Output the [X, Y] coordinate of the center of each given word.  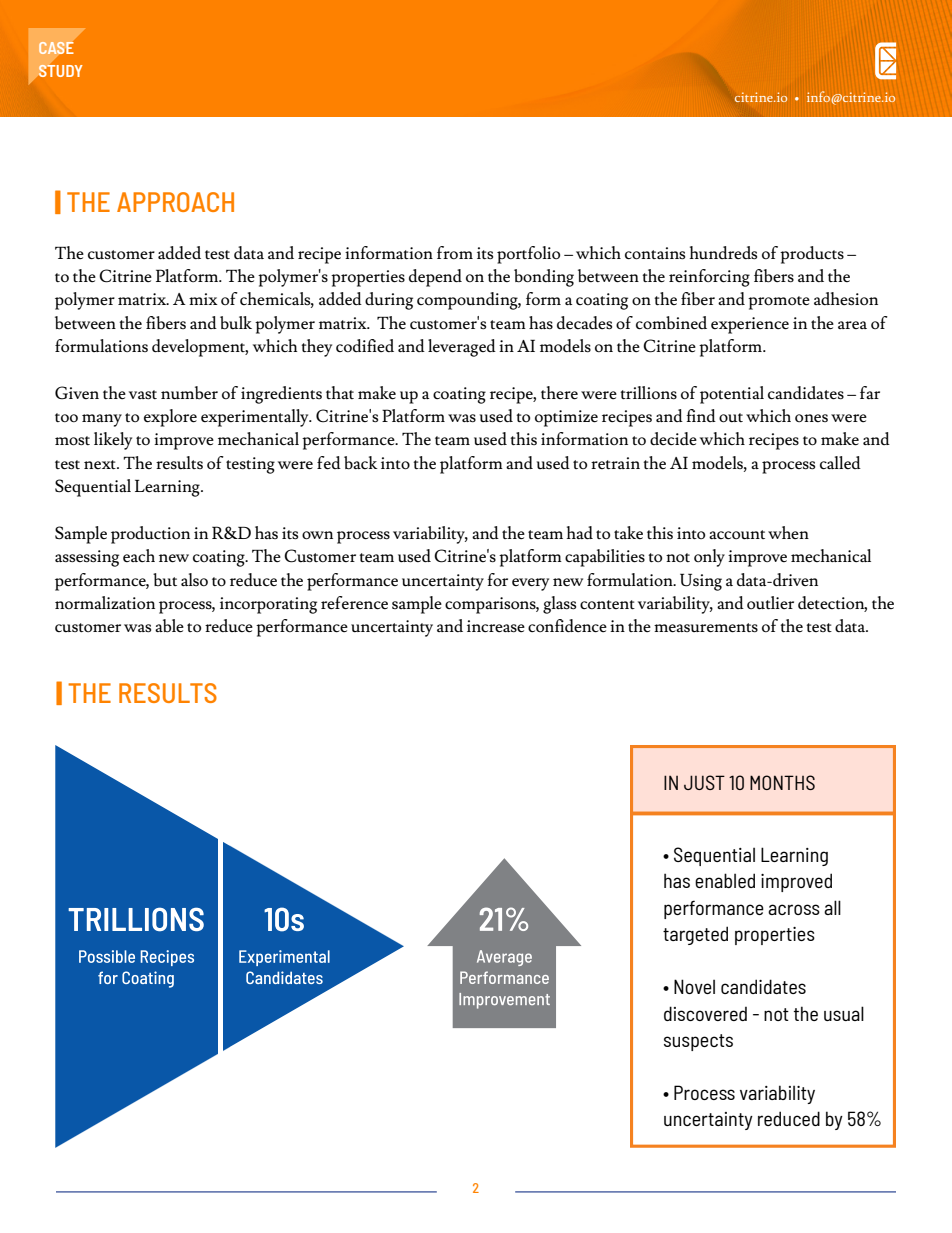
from [455, 252]
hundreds [723, 253]
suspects [698, 1042]
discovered [705, 1013]
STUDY [60, 70]
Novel [694, 986]
